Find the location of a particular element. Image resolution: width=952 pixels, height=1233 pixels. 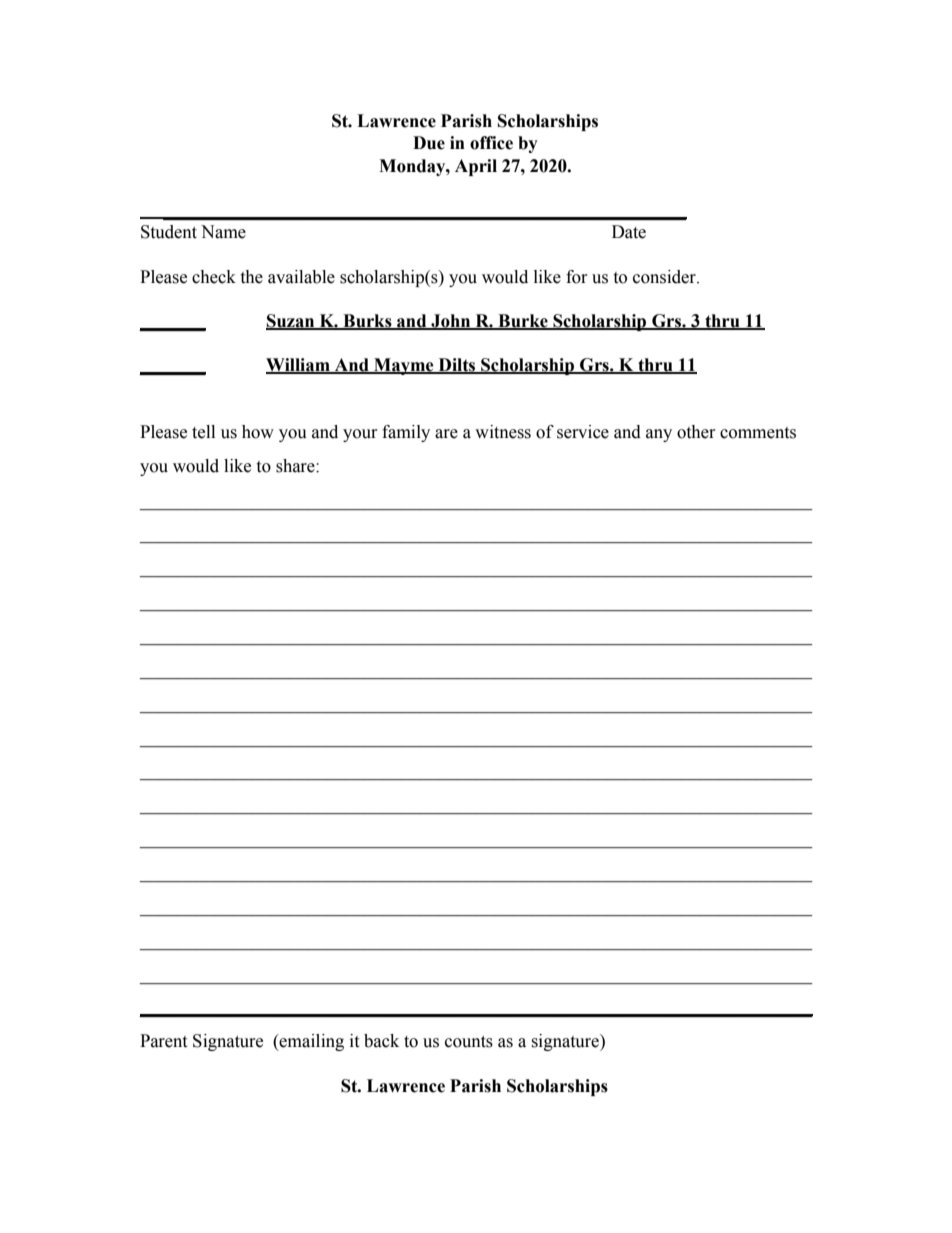

emailing is located at coordinates (311, 1042).
